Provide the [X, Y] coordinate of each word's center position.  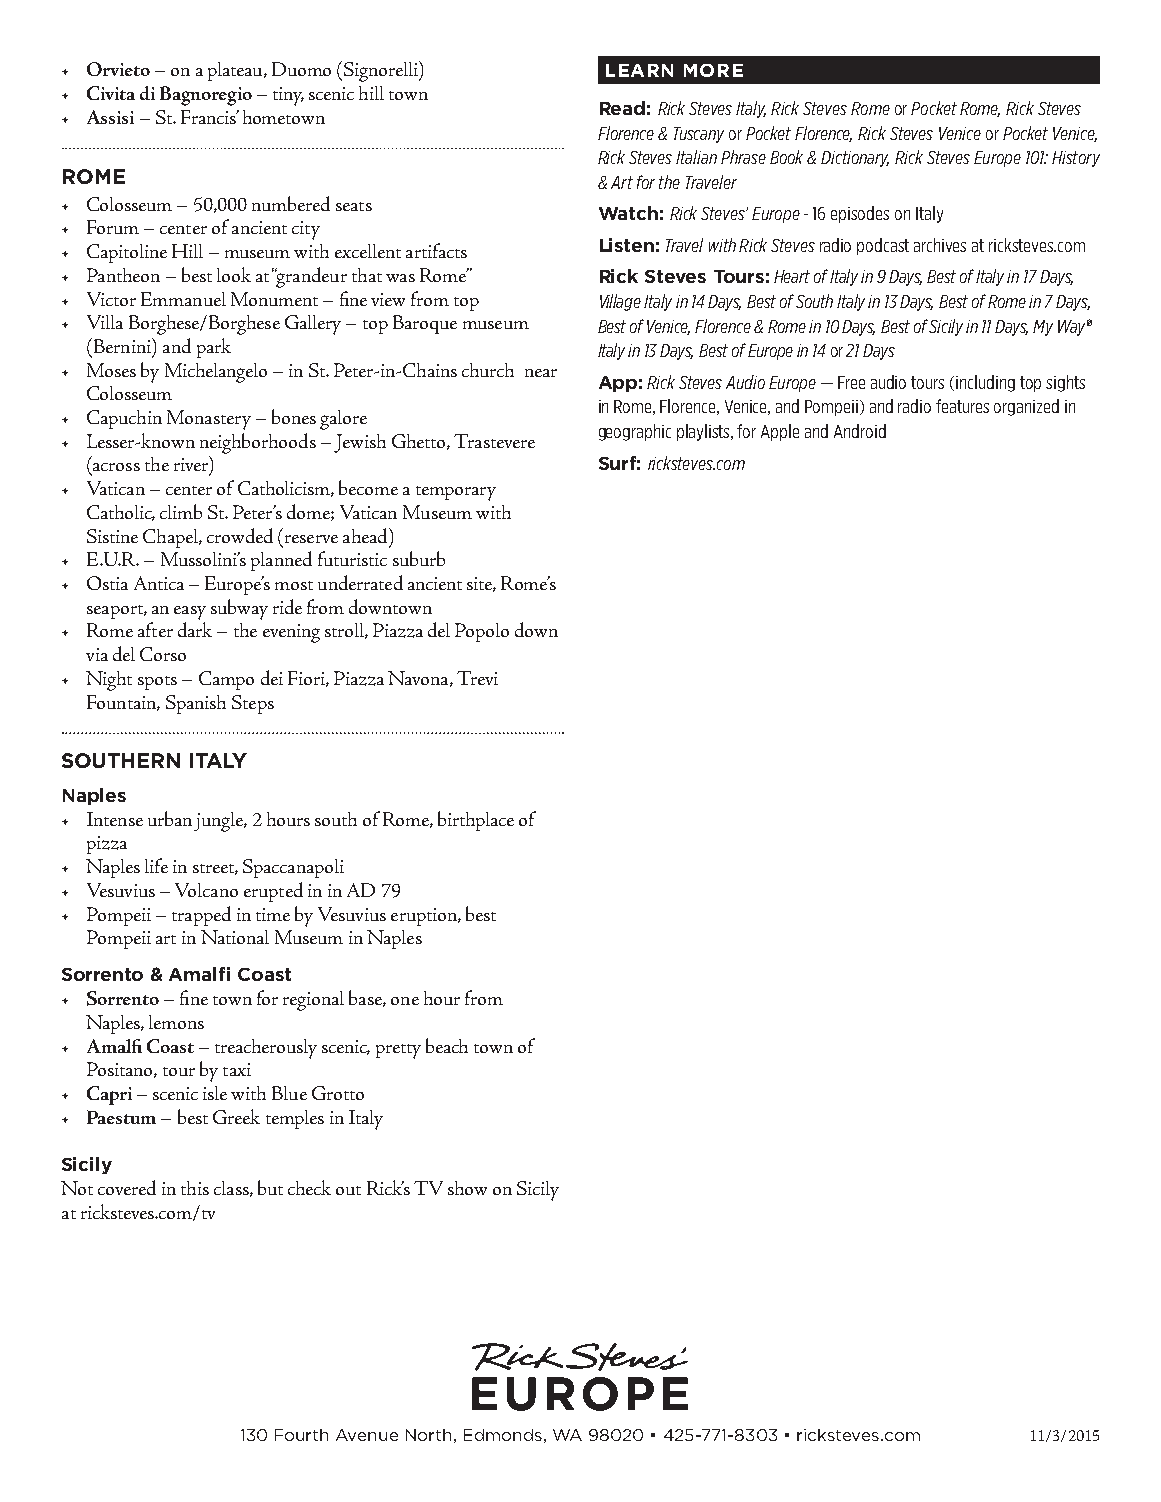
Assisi [110, 117]
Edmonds [503, 1435]
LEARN [639, 70]
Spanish [196, 704]
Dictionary [855, 159]
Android [860, 431]
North [428, 1435]
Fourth [301, 1435]
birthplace [476, 821]
